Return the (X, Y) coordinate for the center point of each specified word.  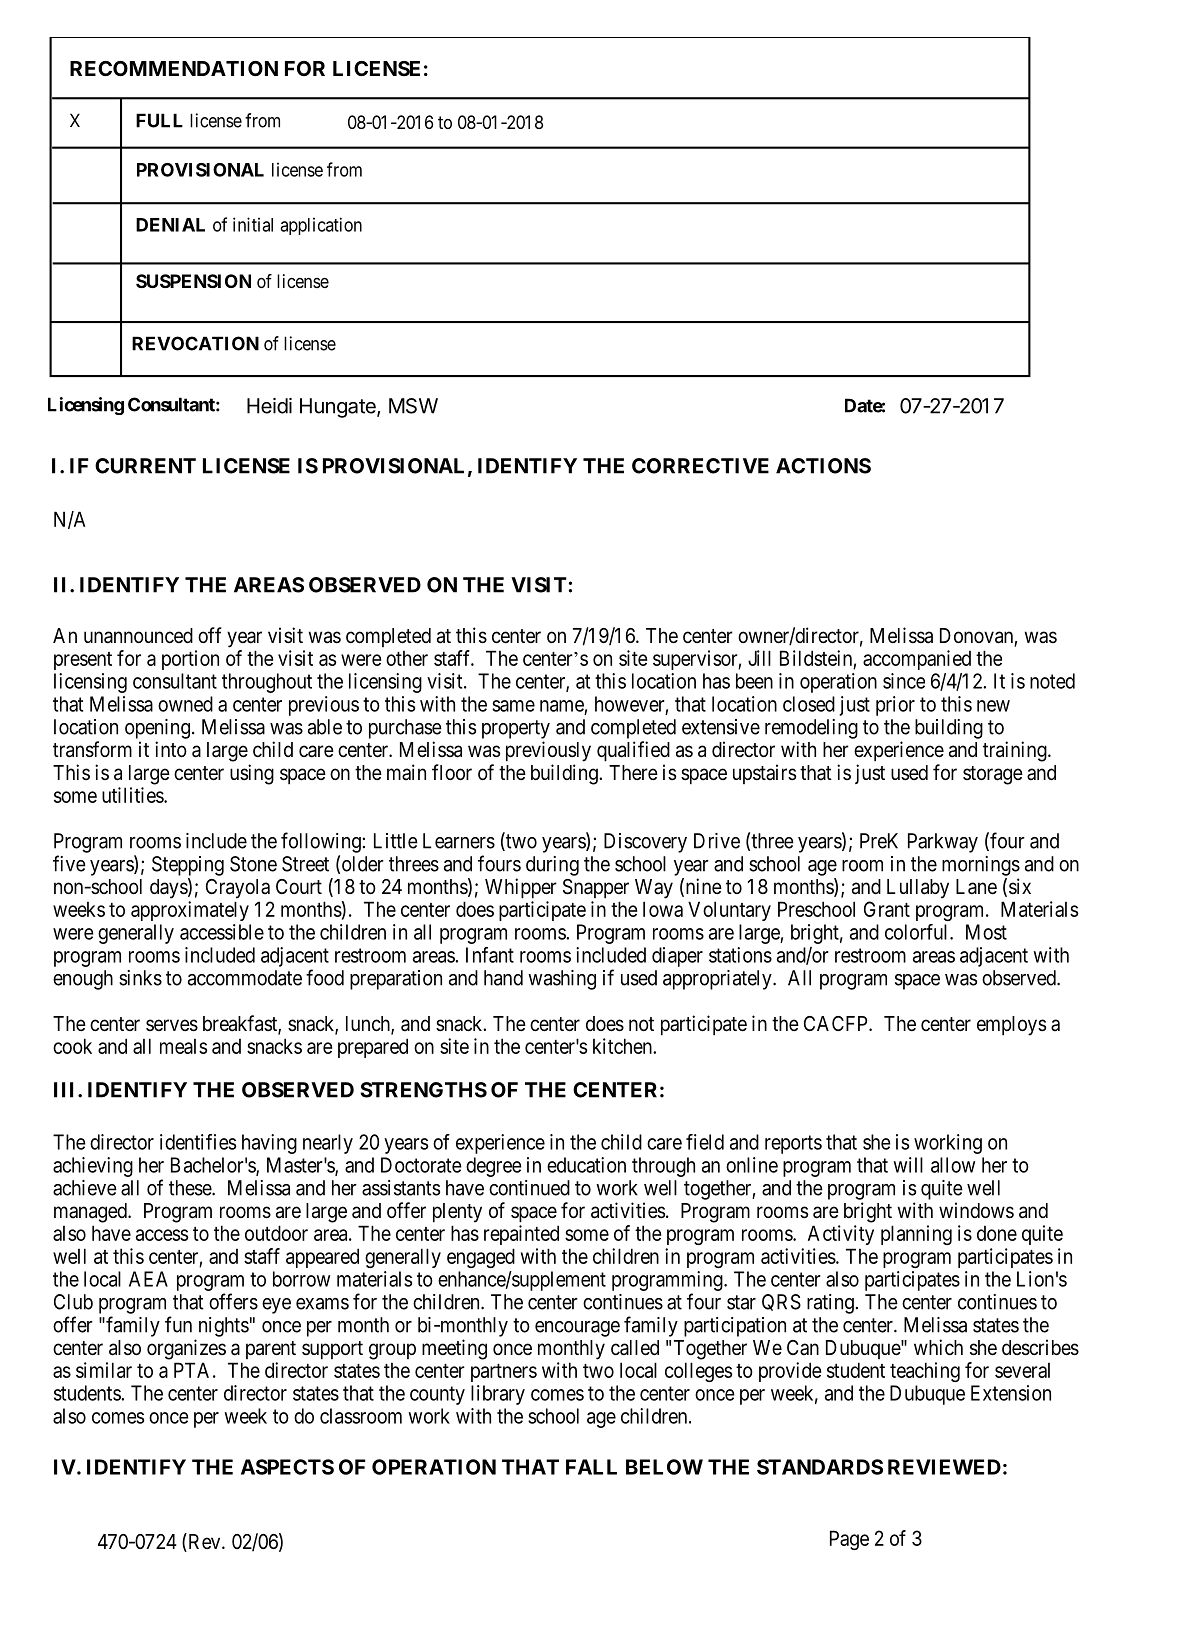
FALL (591, 1467)
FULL (159, 120)
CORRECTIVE (700, 466)
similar (104, 1370)
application (321, 226)
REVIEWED (944, 1467)
